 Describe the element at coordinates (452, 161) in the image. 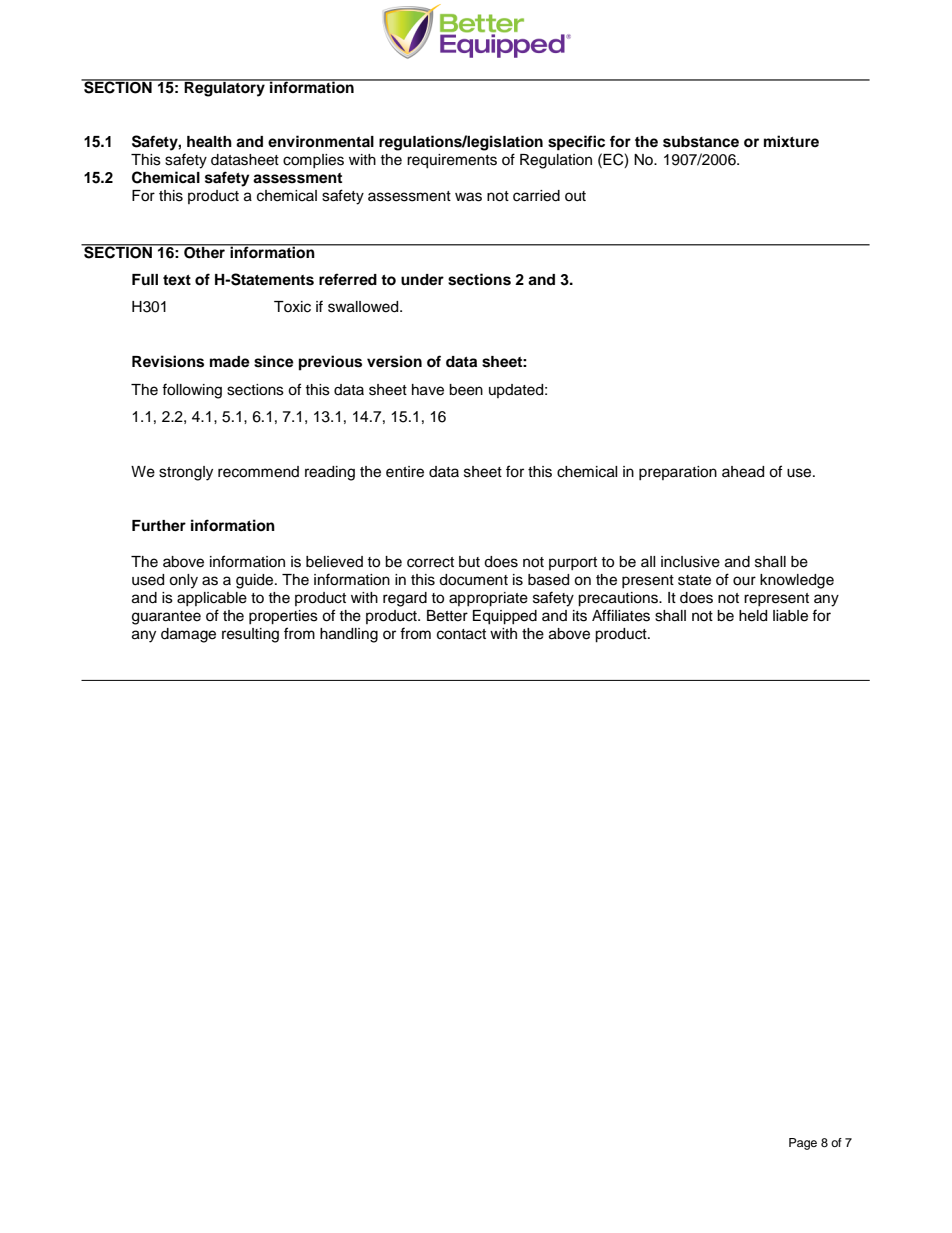

I see `requirements` at that location.
